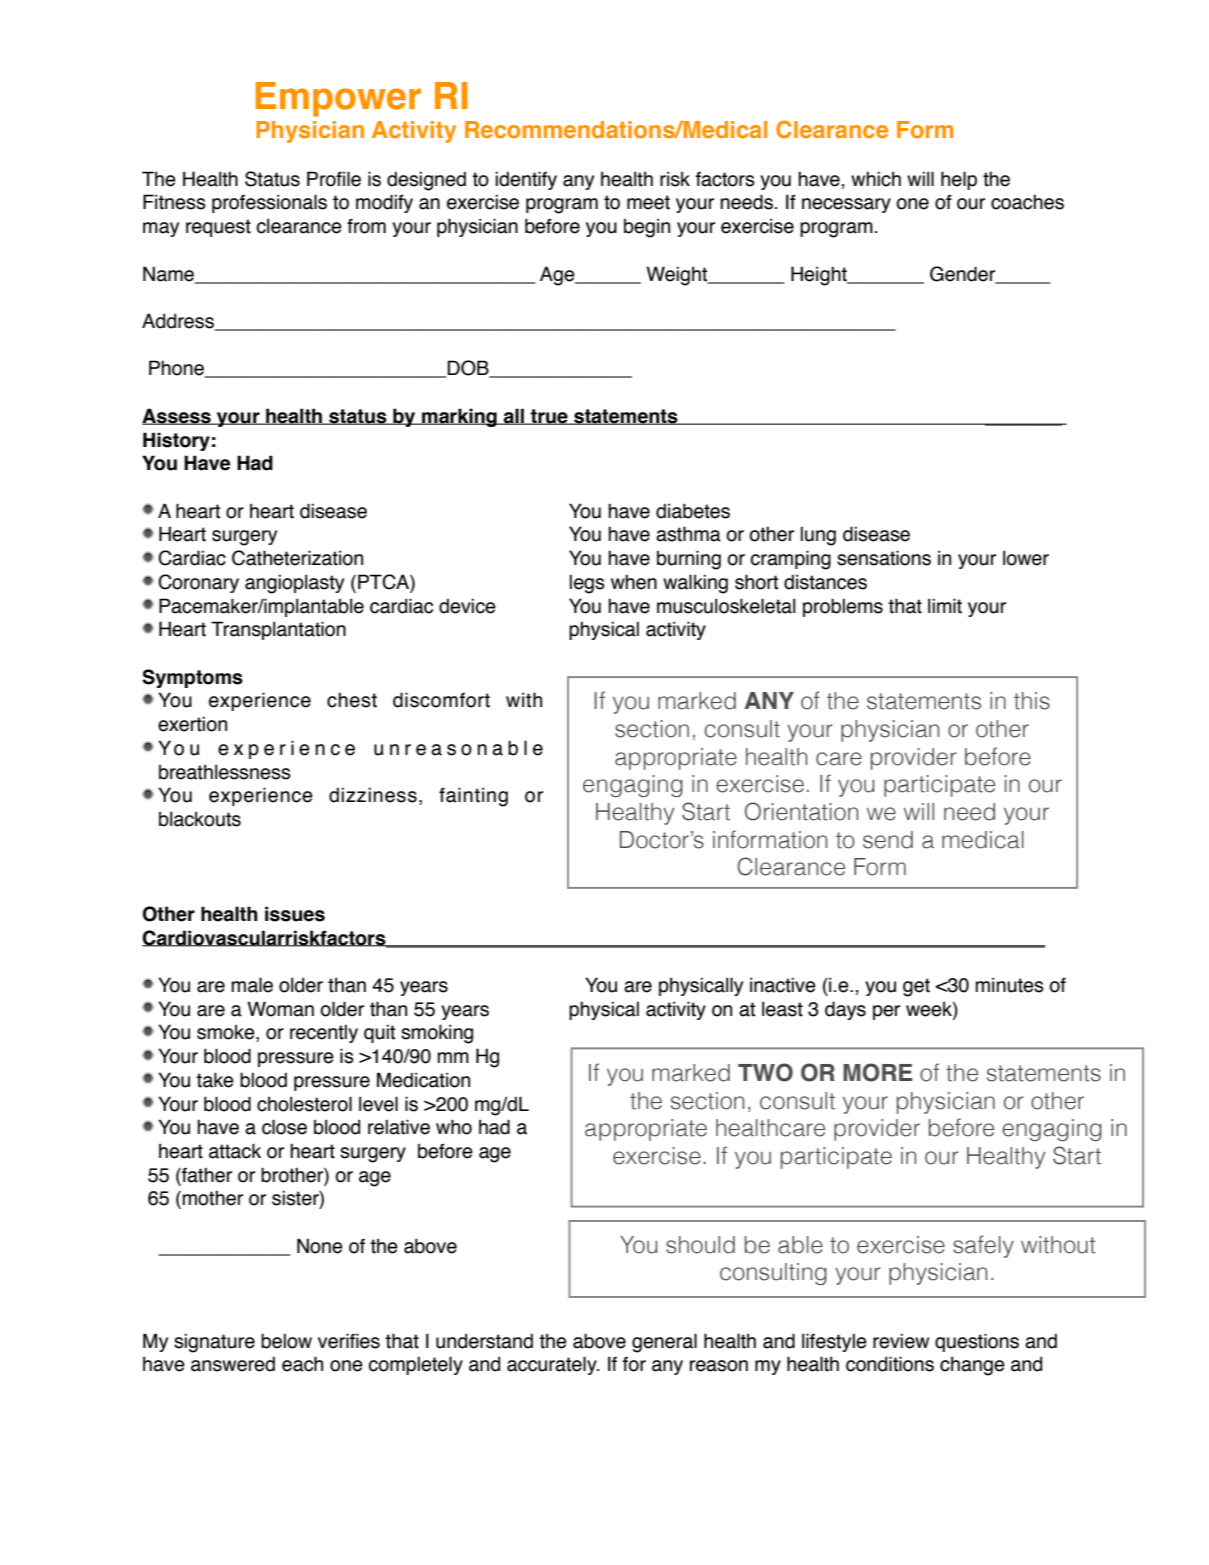 The image size is (1209, 1565). Describe the element at coordinates (916, 987) in the screenshot. I see `get` at that location.
